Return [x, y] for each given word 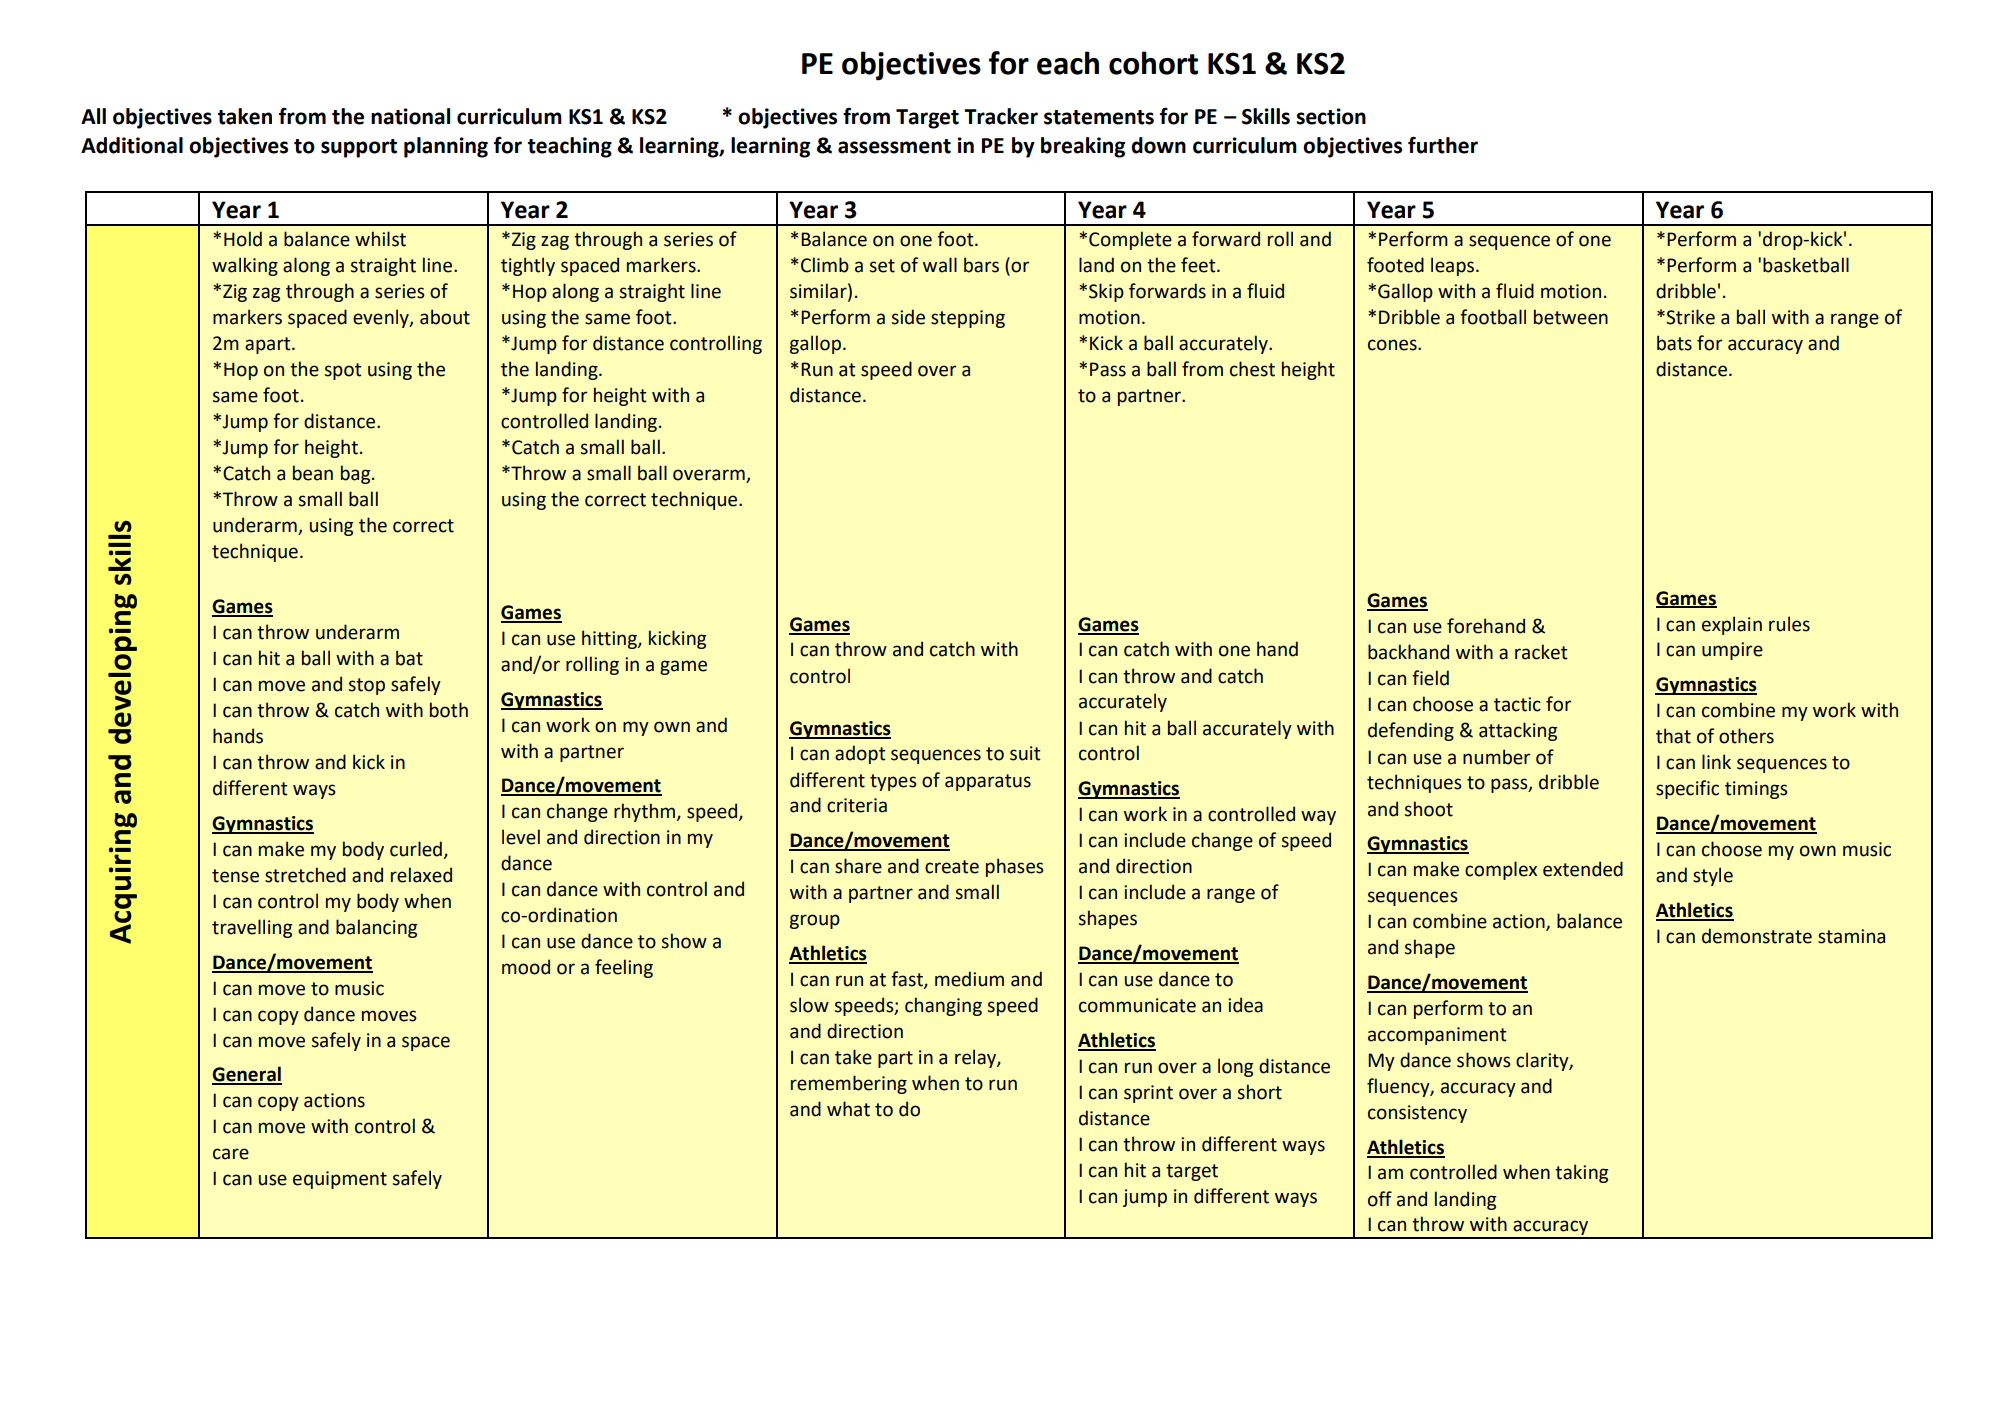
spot [343, 371]
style [1713, 876]
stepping [968, 319]
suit [1025, 753]
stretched [305, 875]
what [848, 1109]
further [1443, 145]
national [410, 116]
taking [1581, 1173]
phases [1015, 867]
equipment [340, 1180]
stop [367, 686]
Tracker [1001, 116]
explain [1732, 625]
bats [1674, 343]
